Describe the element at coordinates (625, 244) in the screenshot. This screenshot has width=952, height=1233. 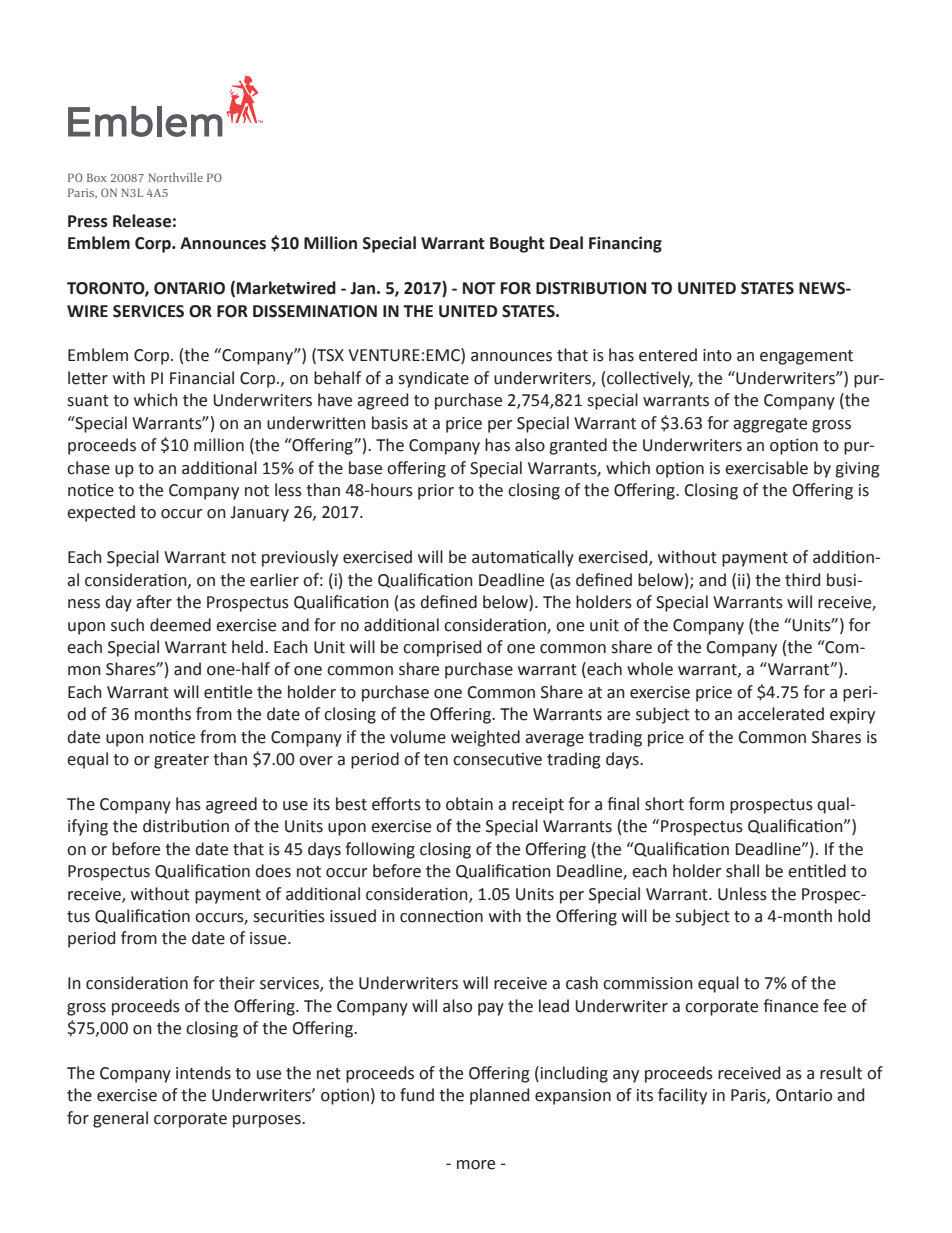
I see `Financing` at that location.
